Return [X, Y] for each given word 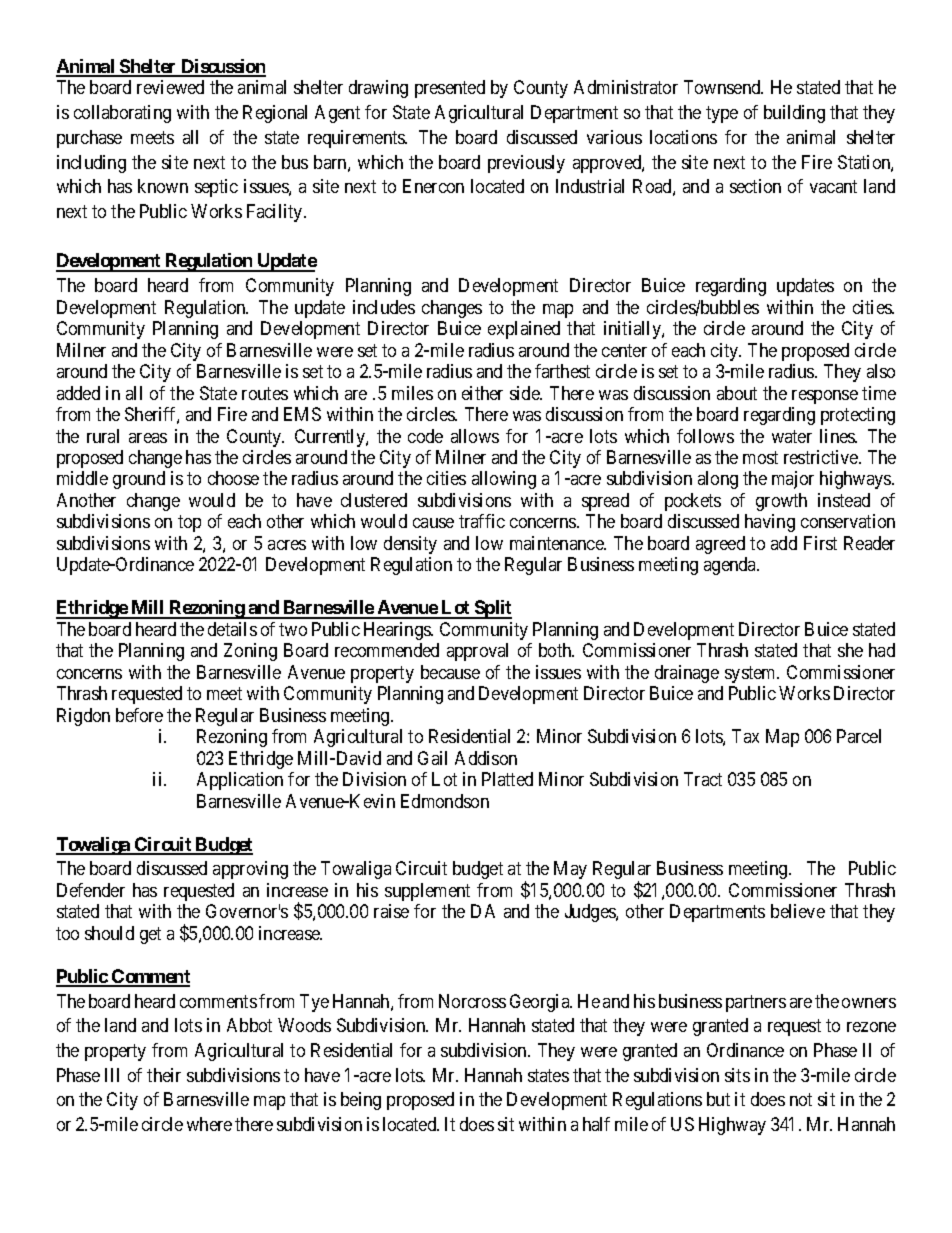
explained [524, 330]
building [794, 114]
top [189, 524]
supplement [427, 892]
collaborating [122, 114]
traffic [482, 521]
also [881, 371]
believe [798, 911]
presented [450, 89]
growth [781, 502]
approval [477, 652]
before [139, 715]
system [752, 674]
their [164, 1075]
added [78, 393]
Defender [91, 890]
